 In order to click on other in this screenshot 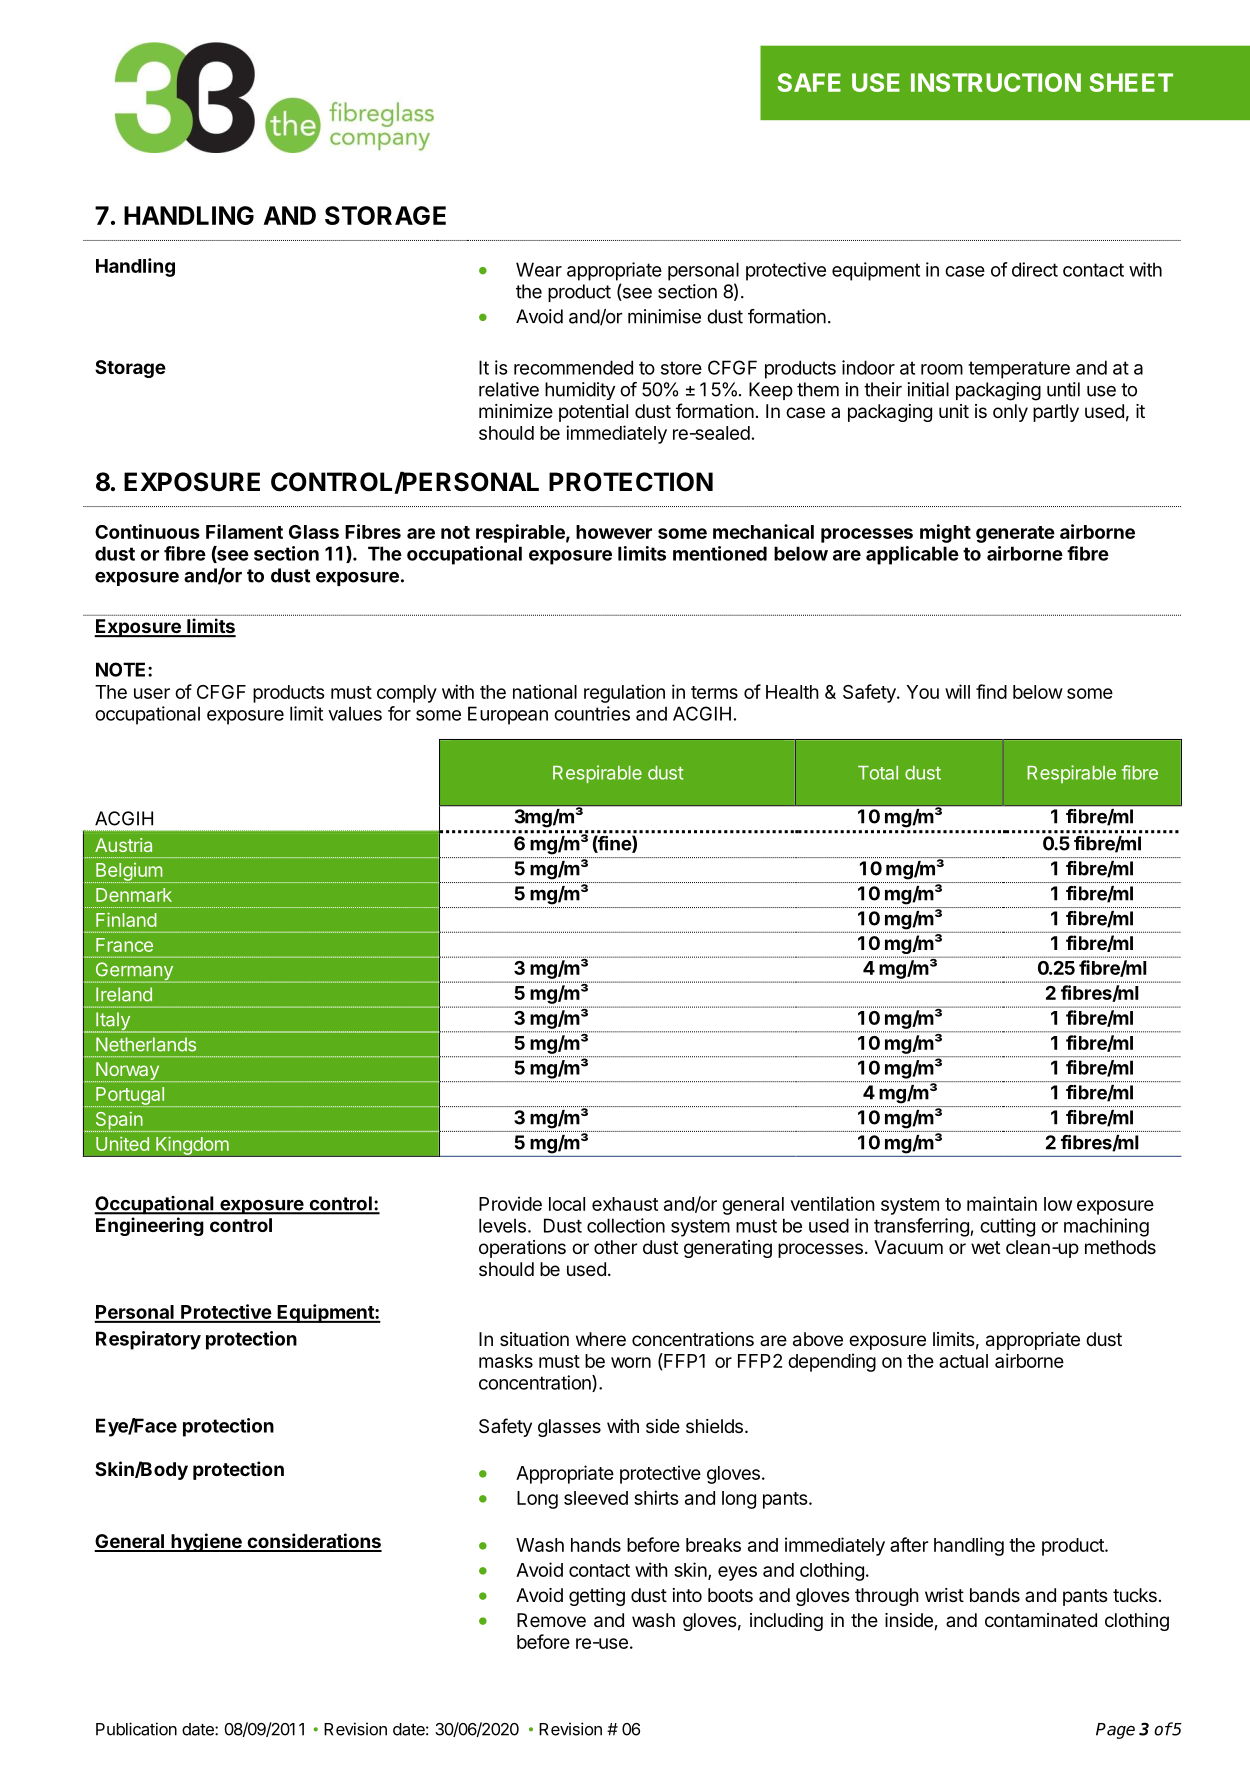, I will do `click(615, 1247)`.
